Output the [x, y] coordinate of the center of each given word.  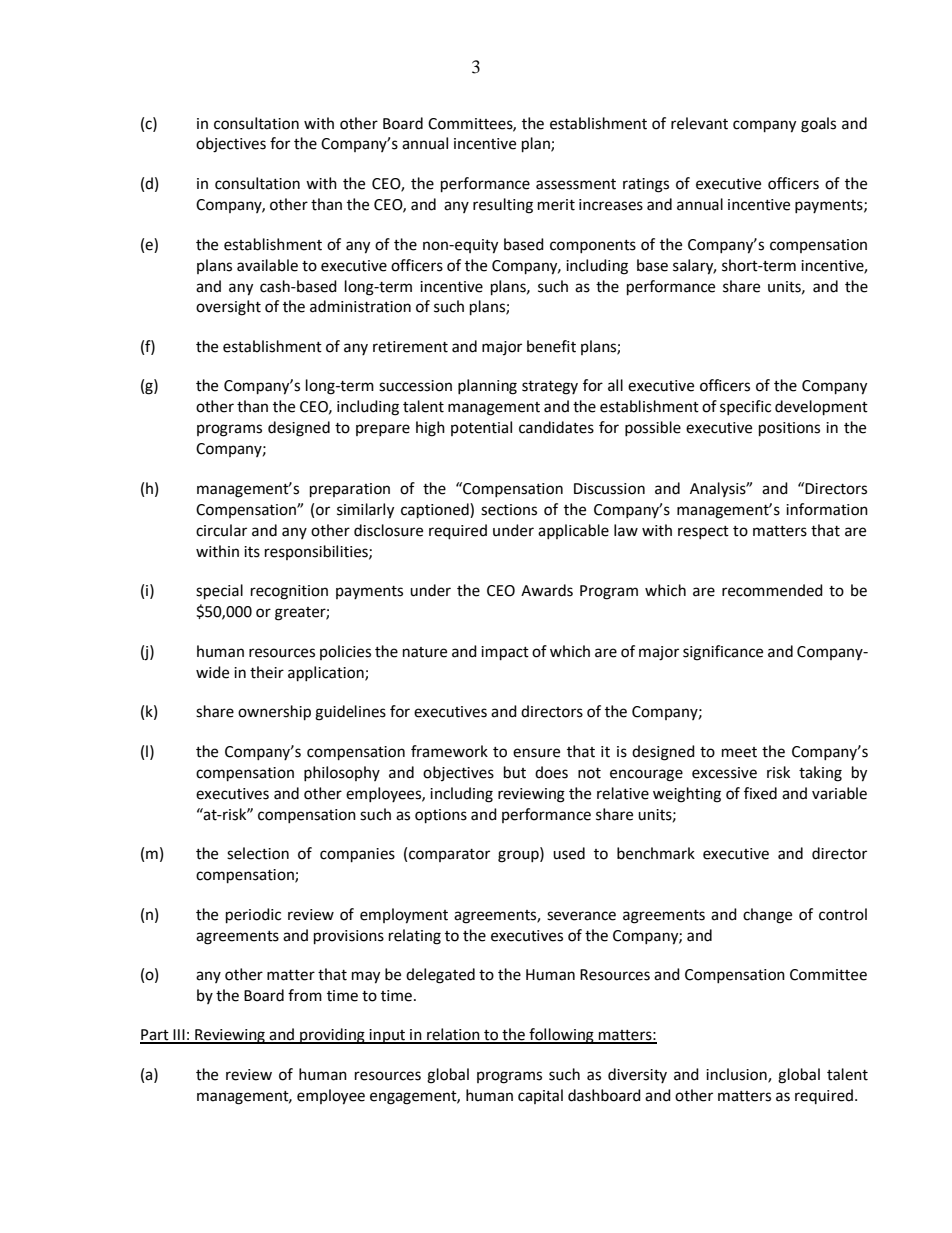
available [267, 265]
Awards [547, 590]
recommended [772, 590]
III [179, 1036]
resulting [503, 206]
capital [540, 1096]
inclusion [737, 1075]
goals [818, 125]
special [219, 592]
